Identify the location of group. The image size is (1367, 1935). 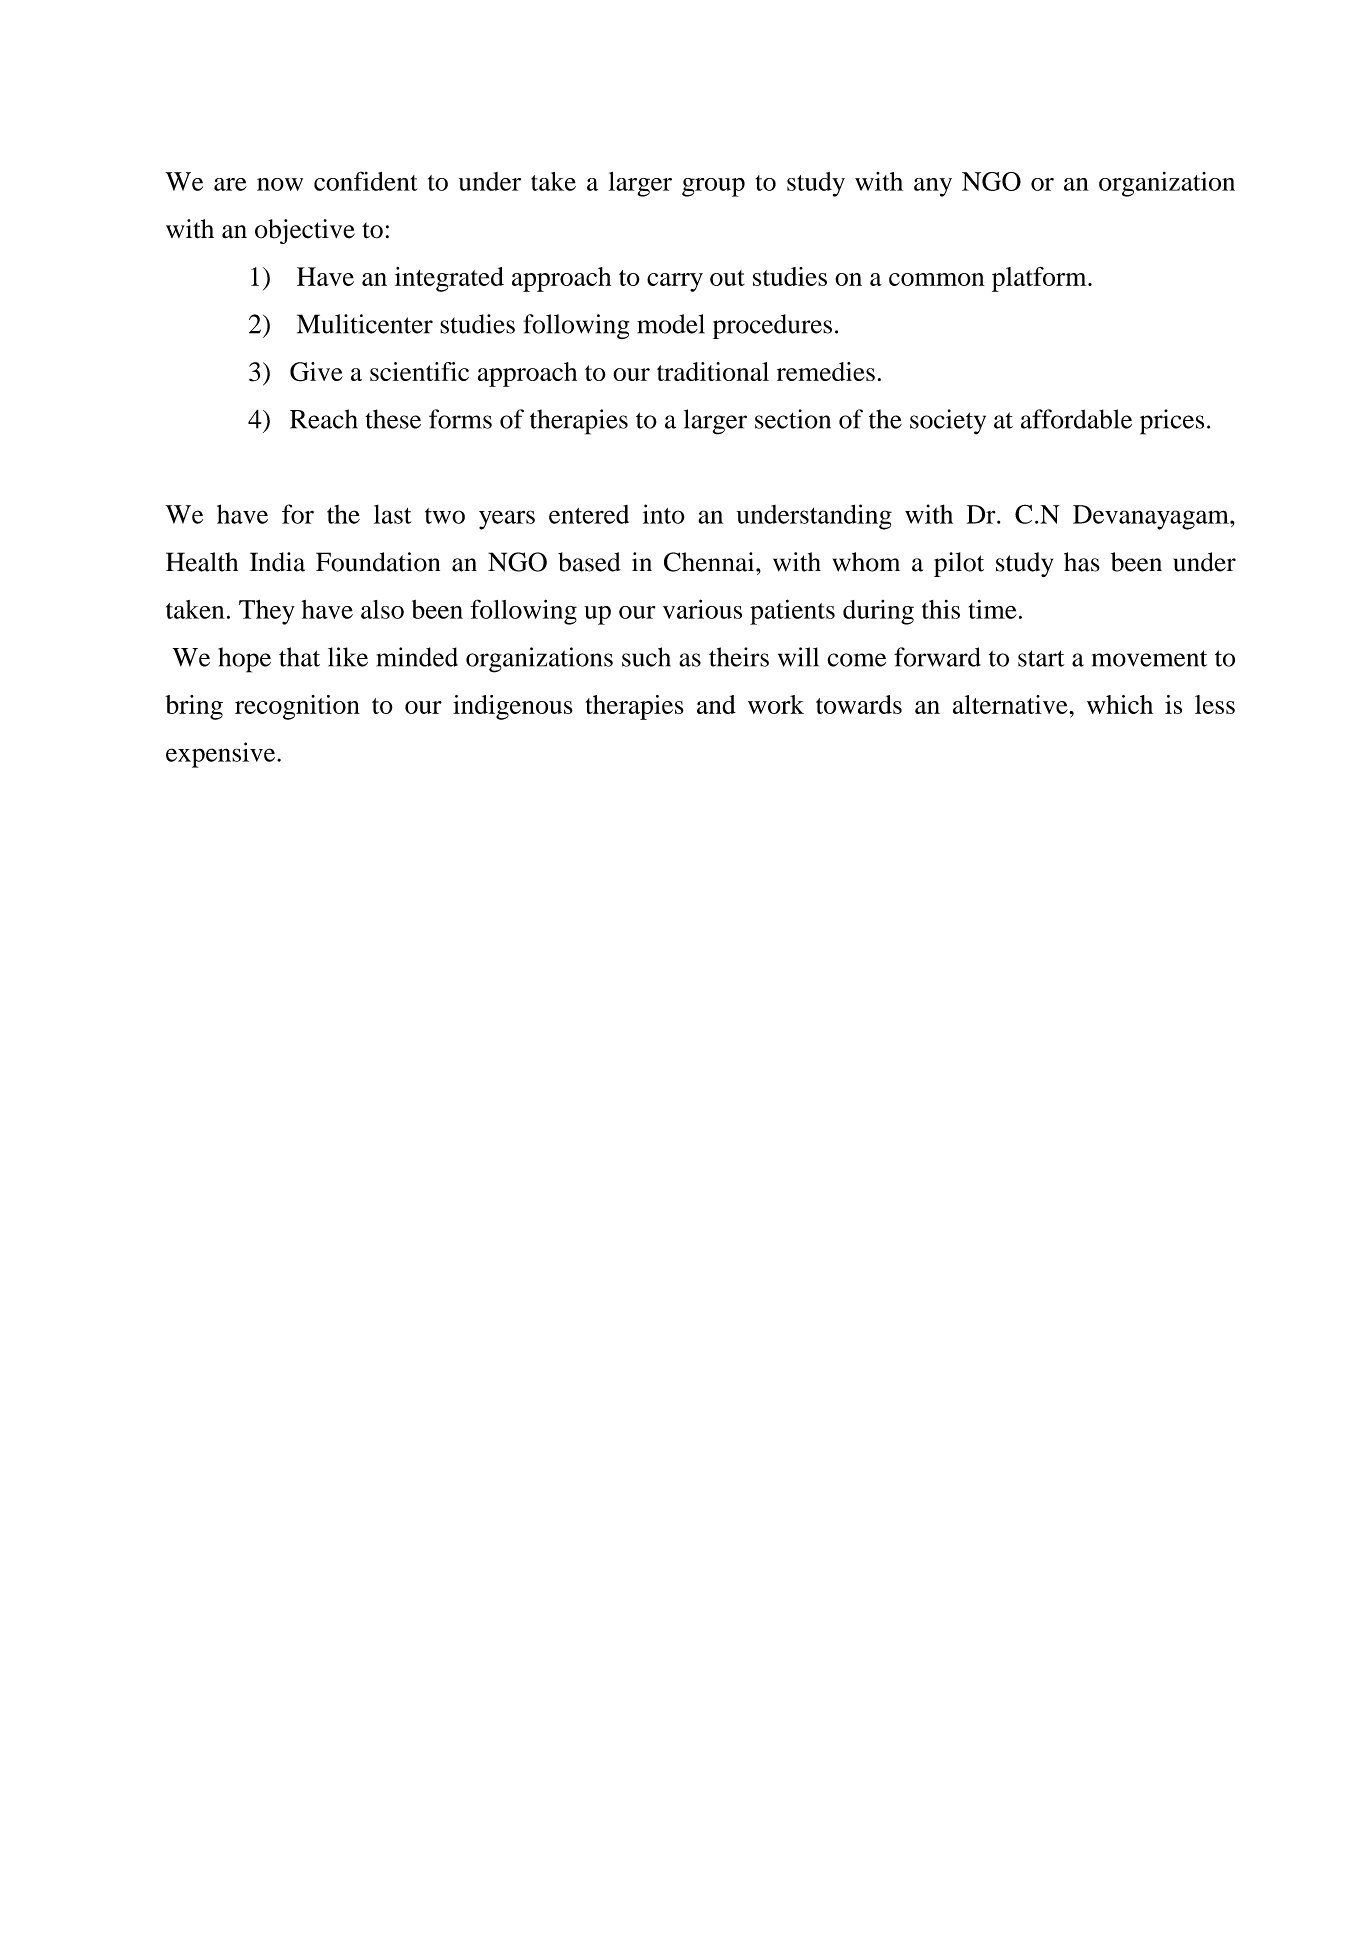
(713, 187).
